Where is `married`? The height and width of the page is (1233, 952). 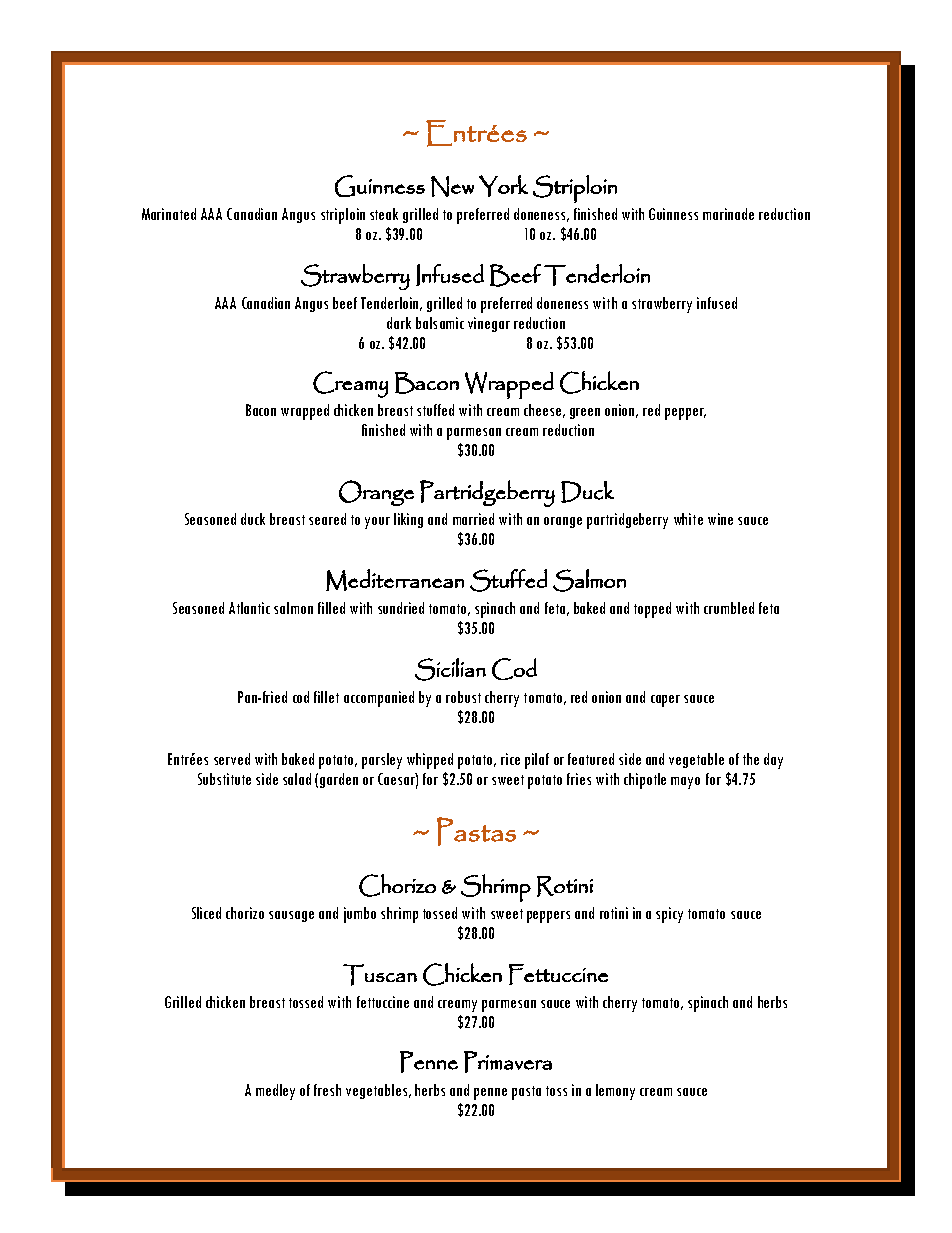 married is located at coordinates (473, 519).
